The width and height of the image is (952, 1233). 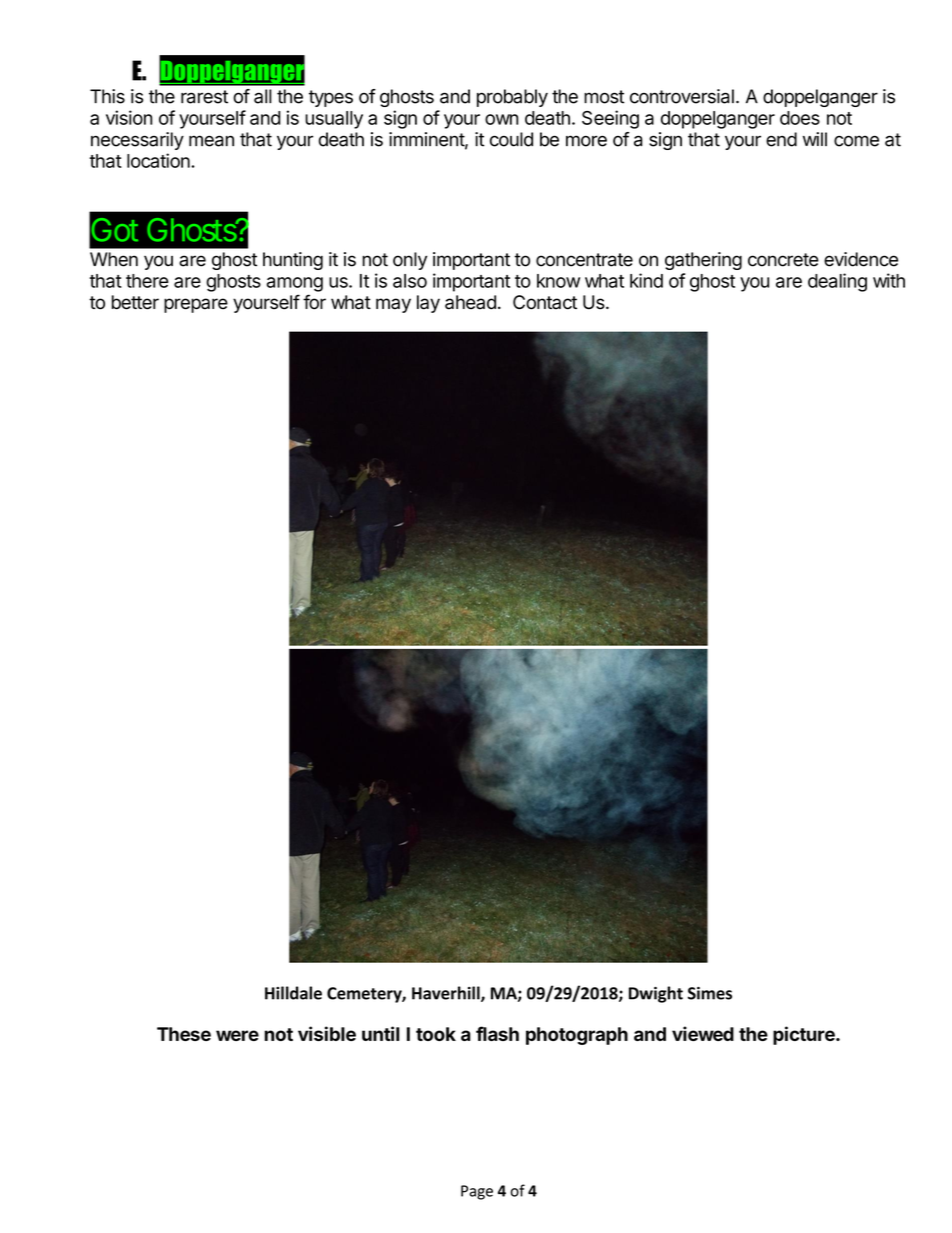 What do you see at coordinates (545, 302) in the image?
I see `Contact` at bounding box center [545, 302].
